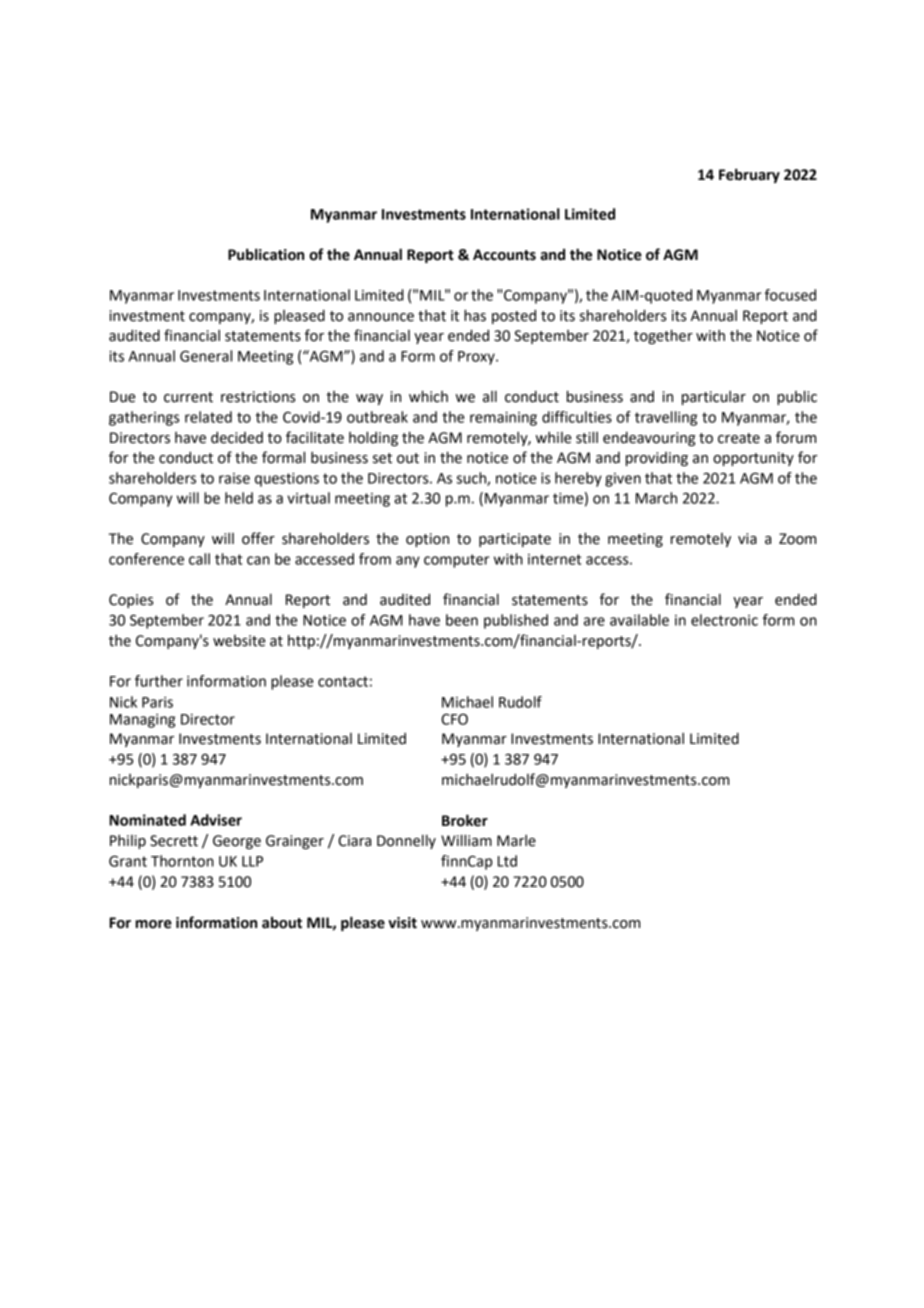 This screenshot has width=924, height=1308. What do you see at coordinates (507, 861) in the screenshot?
I see `Ltd` at bounding box center [507, 861].
